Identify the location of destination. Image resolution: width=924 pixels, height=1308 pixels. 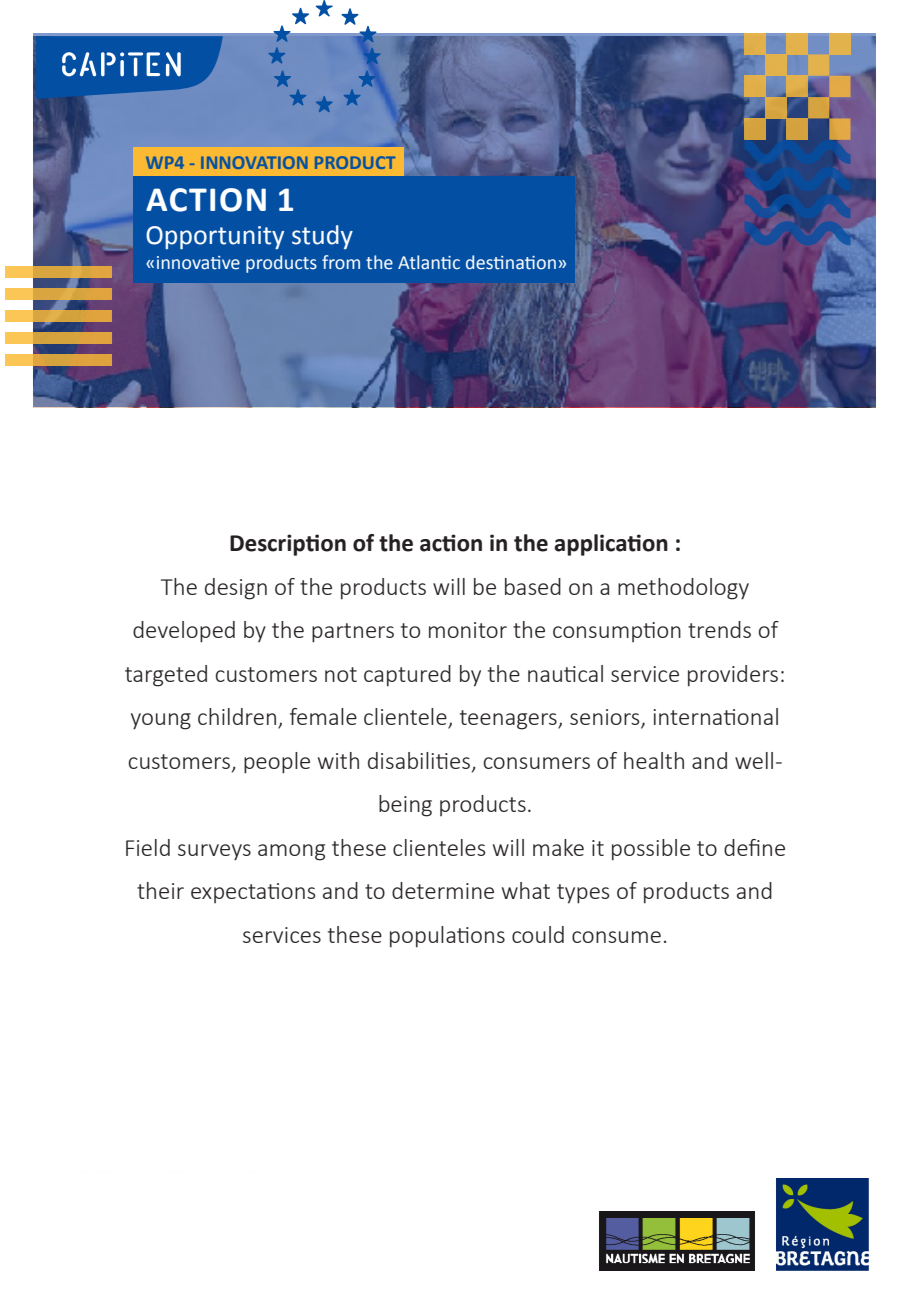
(511, 262).
